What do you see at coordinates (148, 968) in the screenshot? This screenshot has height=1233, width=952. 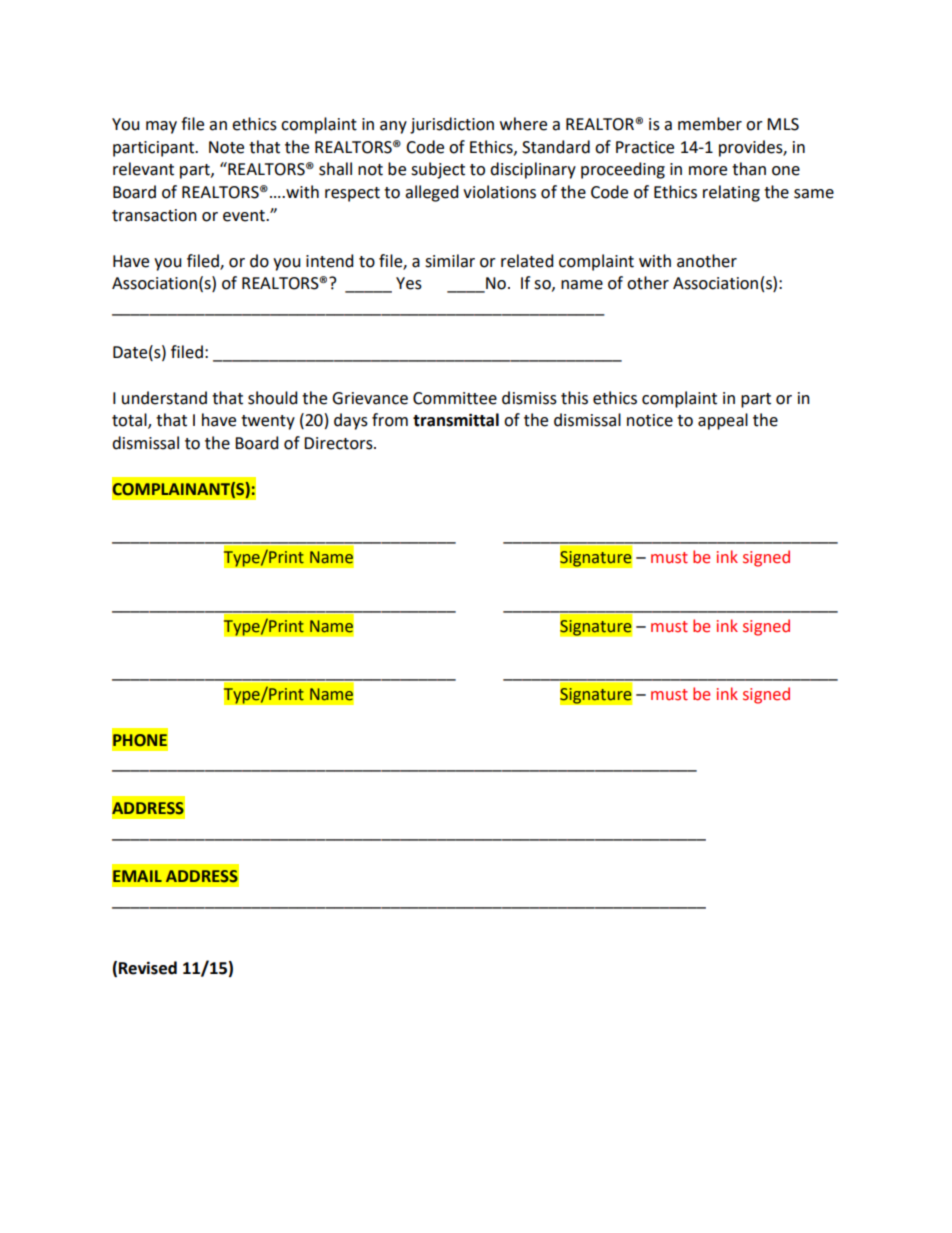 I see `Revised` at bounding box center [148, 968].
